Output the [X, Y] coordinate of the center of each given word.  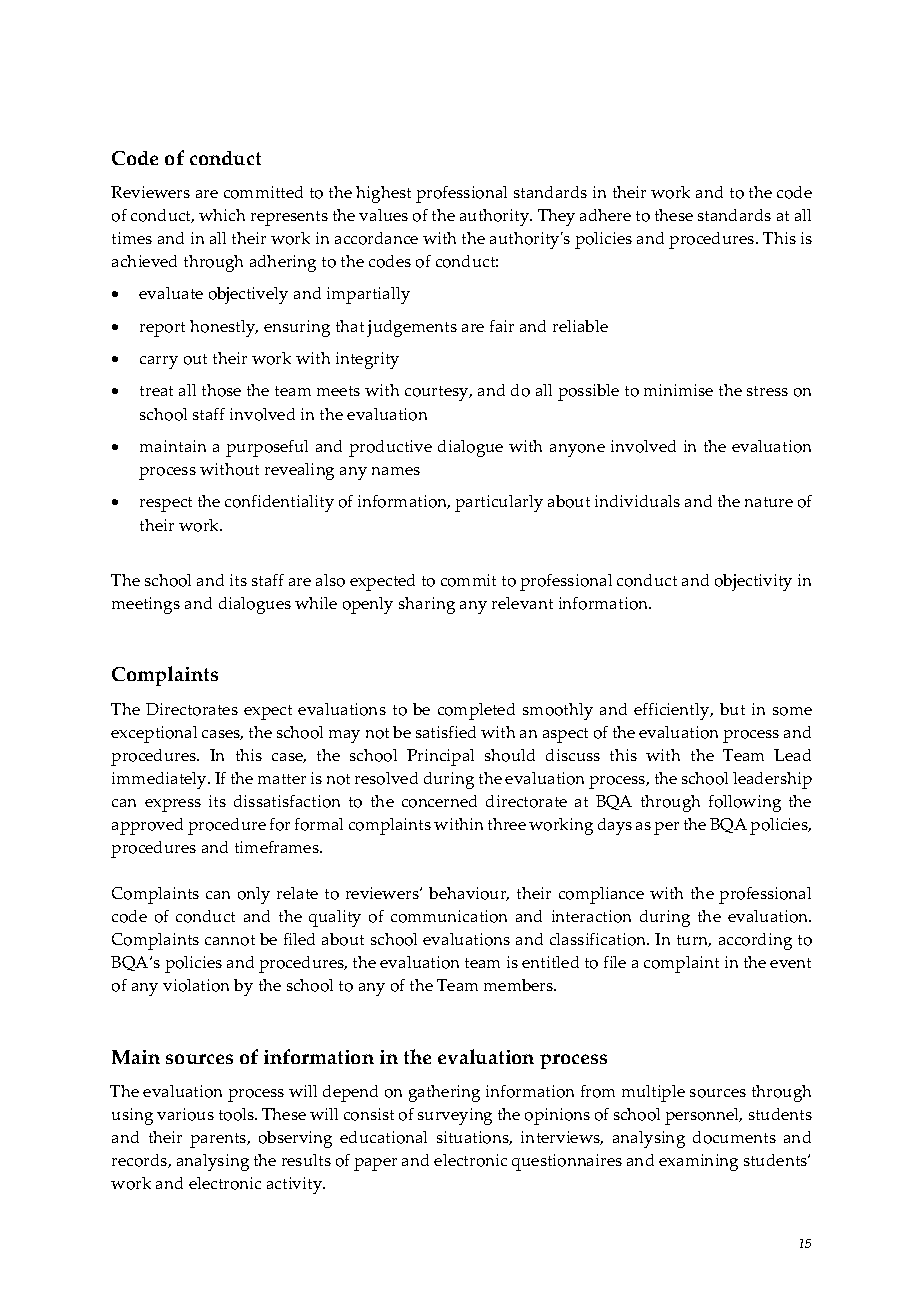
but [732, 709]
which [222, 215]
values [383, 215]
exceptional [154, 734]
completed [476, 711]
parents [219, 1140]
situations [474, 1138]
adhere [605, 215]
